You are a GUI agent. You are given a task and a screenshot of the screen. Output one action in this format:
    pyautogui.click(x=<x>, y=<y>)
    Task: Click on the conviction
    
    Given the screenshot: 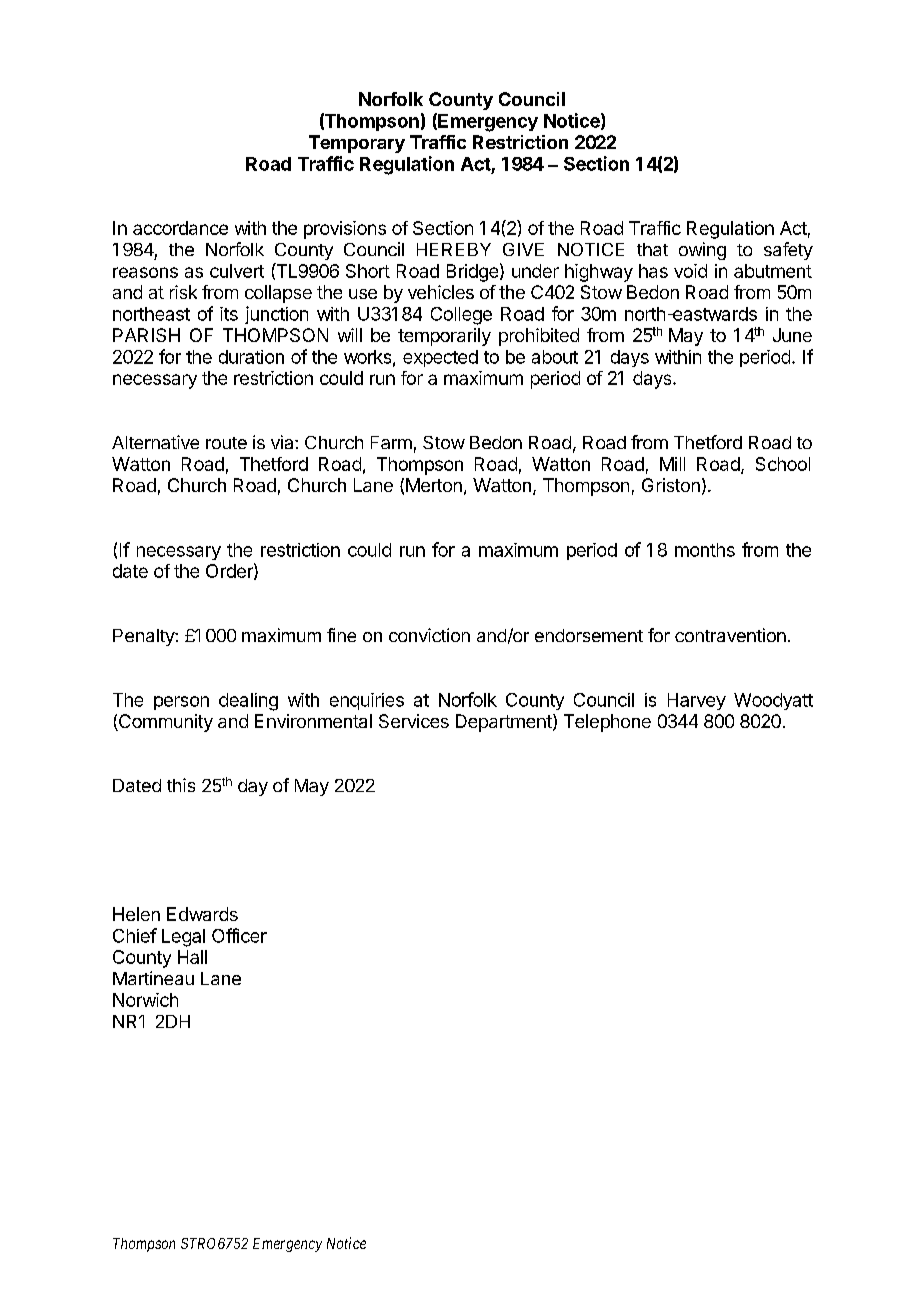 What is the action you would take?
    pyautogui.click(x=429, y=635)
